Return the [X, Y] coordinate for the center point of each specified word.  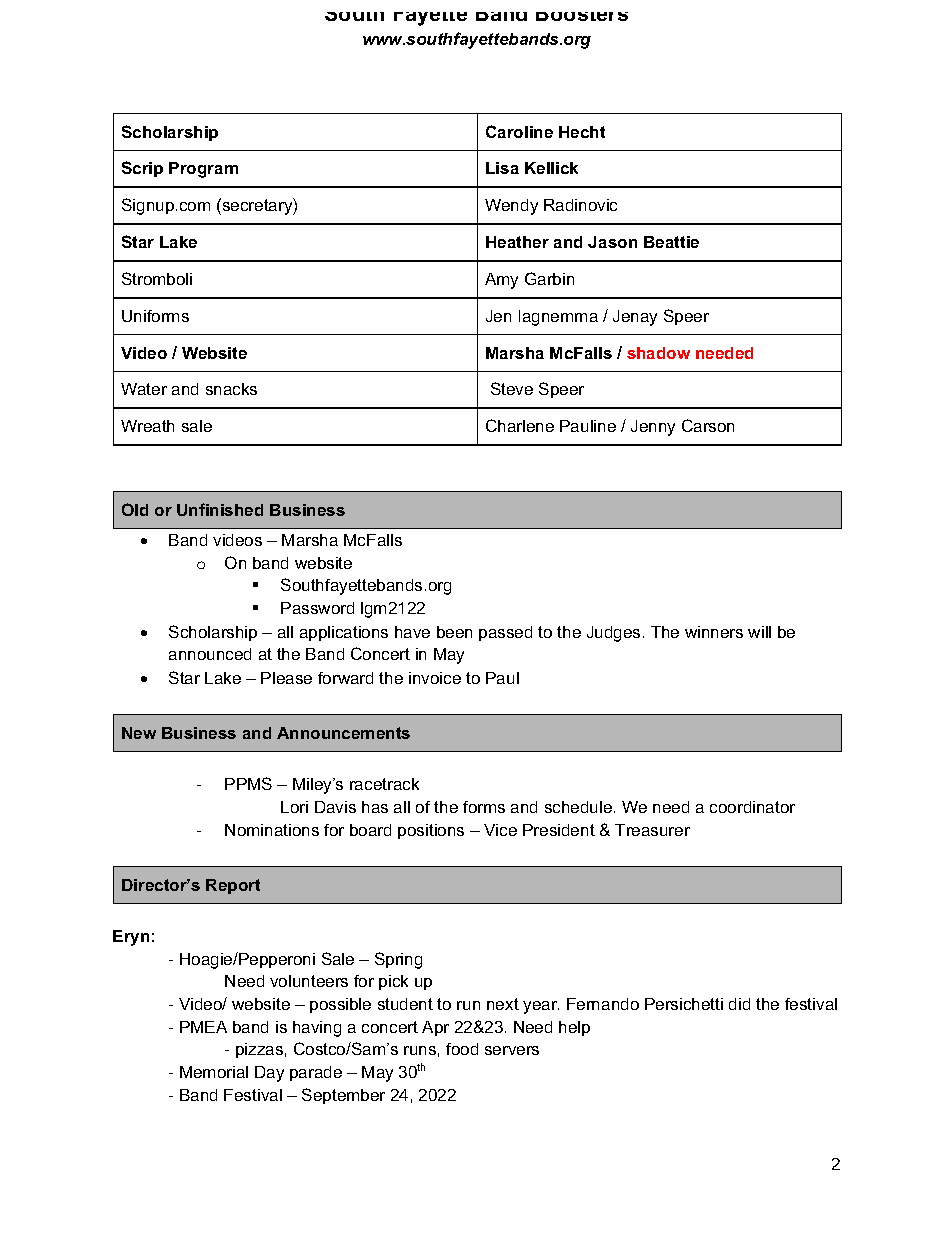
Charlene [520, 425]
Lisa [502, 168]
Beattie [671, 242]
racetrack [384, 784]
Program [203, 170]
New [139, 733]
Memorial [214, 1072]
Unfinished [220, 509]
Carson [708, 425]
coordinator [752, 807]
